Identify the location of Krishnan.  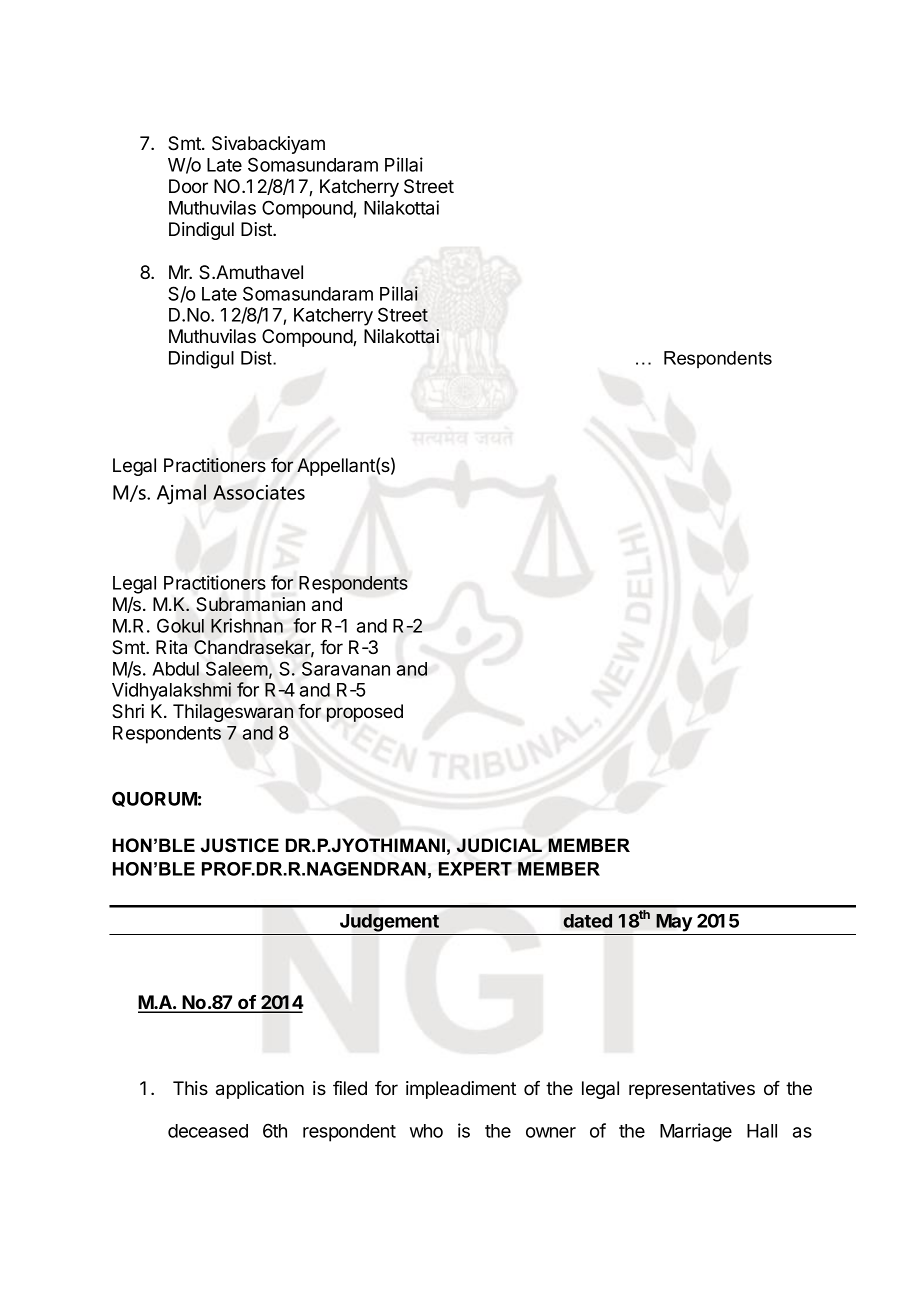
(247, 625).
